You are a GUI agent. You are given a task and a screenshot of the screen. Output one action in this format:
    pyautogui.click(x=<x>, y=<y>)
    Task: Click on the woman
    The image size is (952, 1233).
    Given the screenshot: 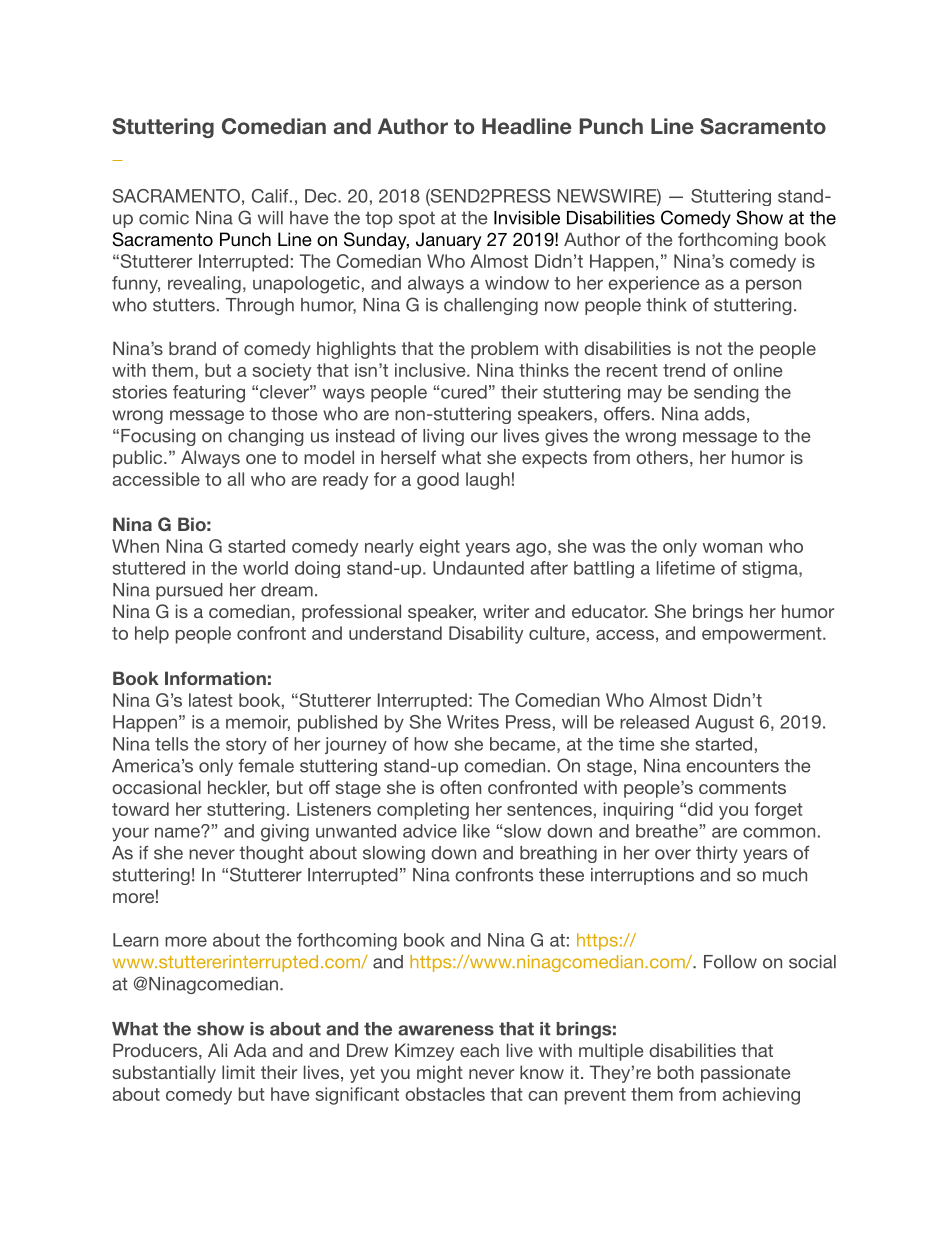 What is the action you would take?
    pyautogui.click(x=732, y=548)
